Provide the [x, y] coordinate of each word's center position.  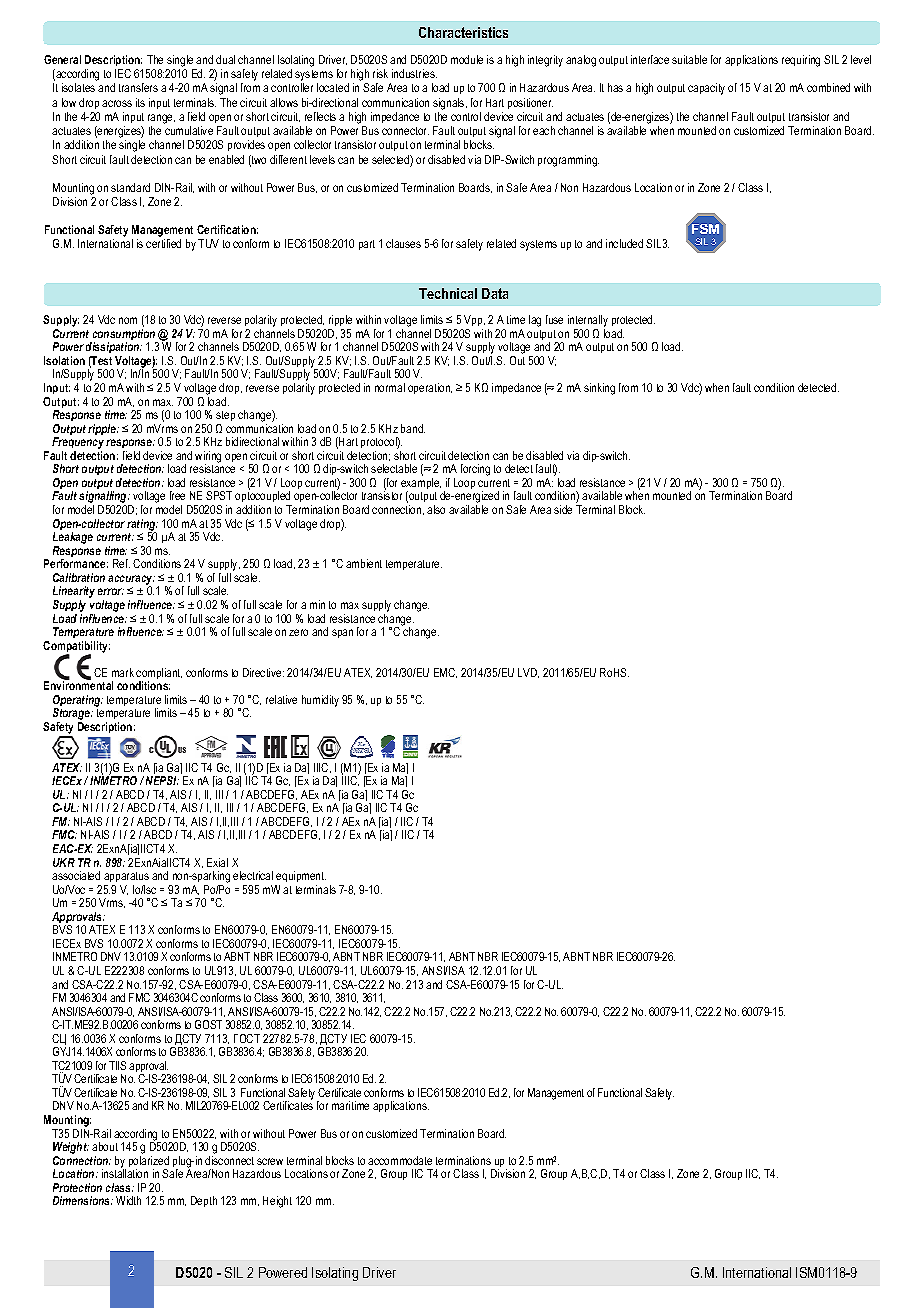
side [563, 509]
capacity [706, 89]
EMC [445, 673]
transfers [138, 87]
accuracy [131, 581]
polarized [149, 1163]
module [467, 59]
